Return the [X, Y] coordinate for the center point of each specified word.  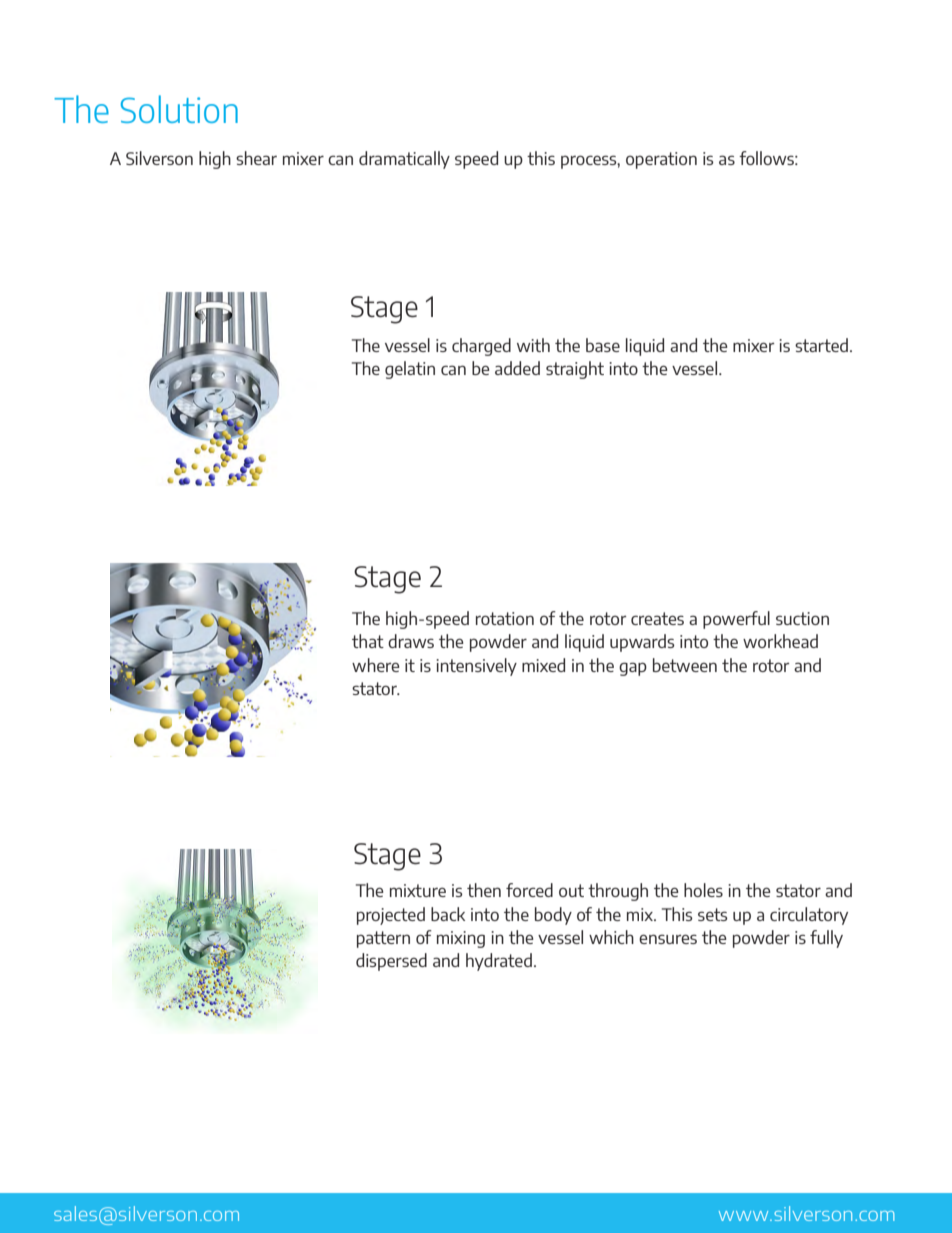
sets [713, 914]
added [517, 368]
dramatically [404, 160]
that [368, 641]
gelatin [410, 370]
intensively [476, 667]
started [821, 345]
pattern [383, 939]
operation [661, 160]
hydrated [499, 962]
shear [256, 158]
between [685, 665]
